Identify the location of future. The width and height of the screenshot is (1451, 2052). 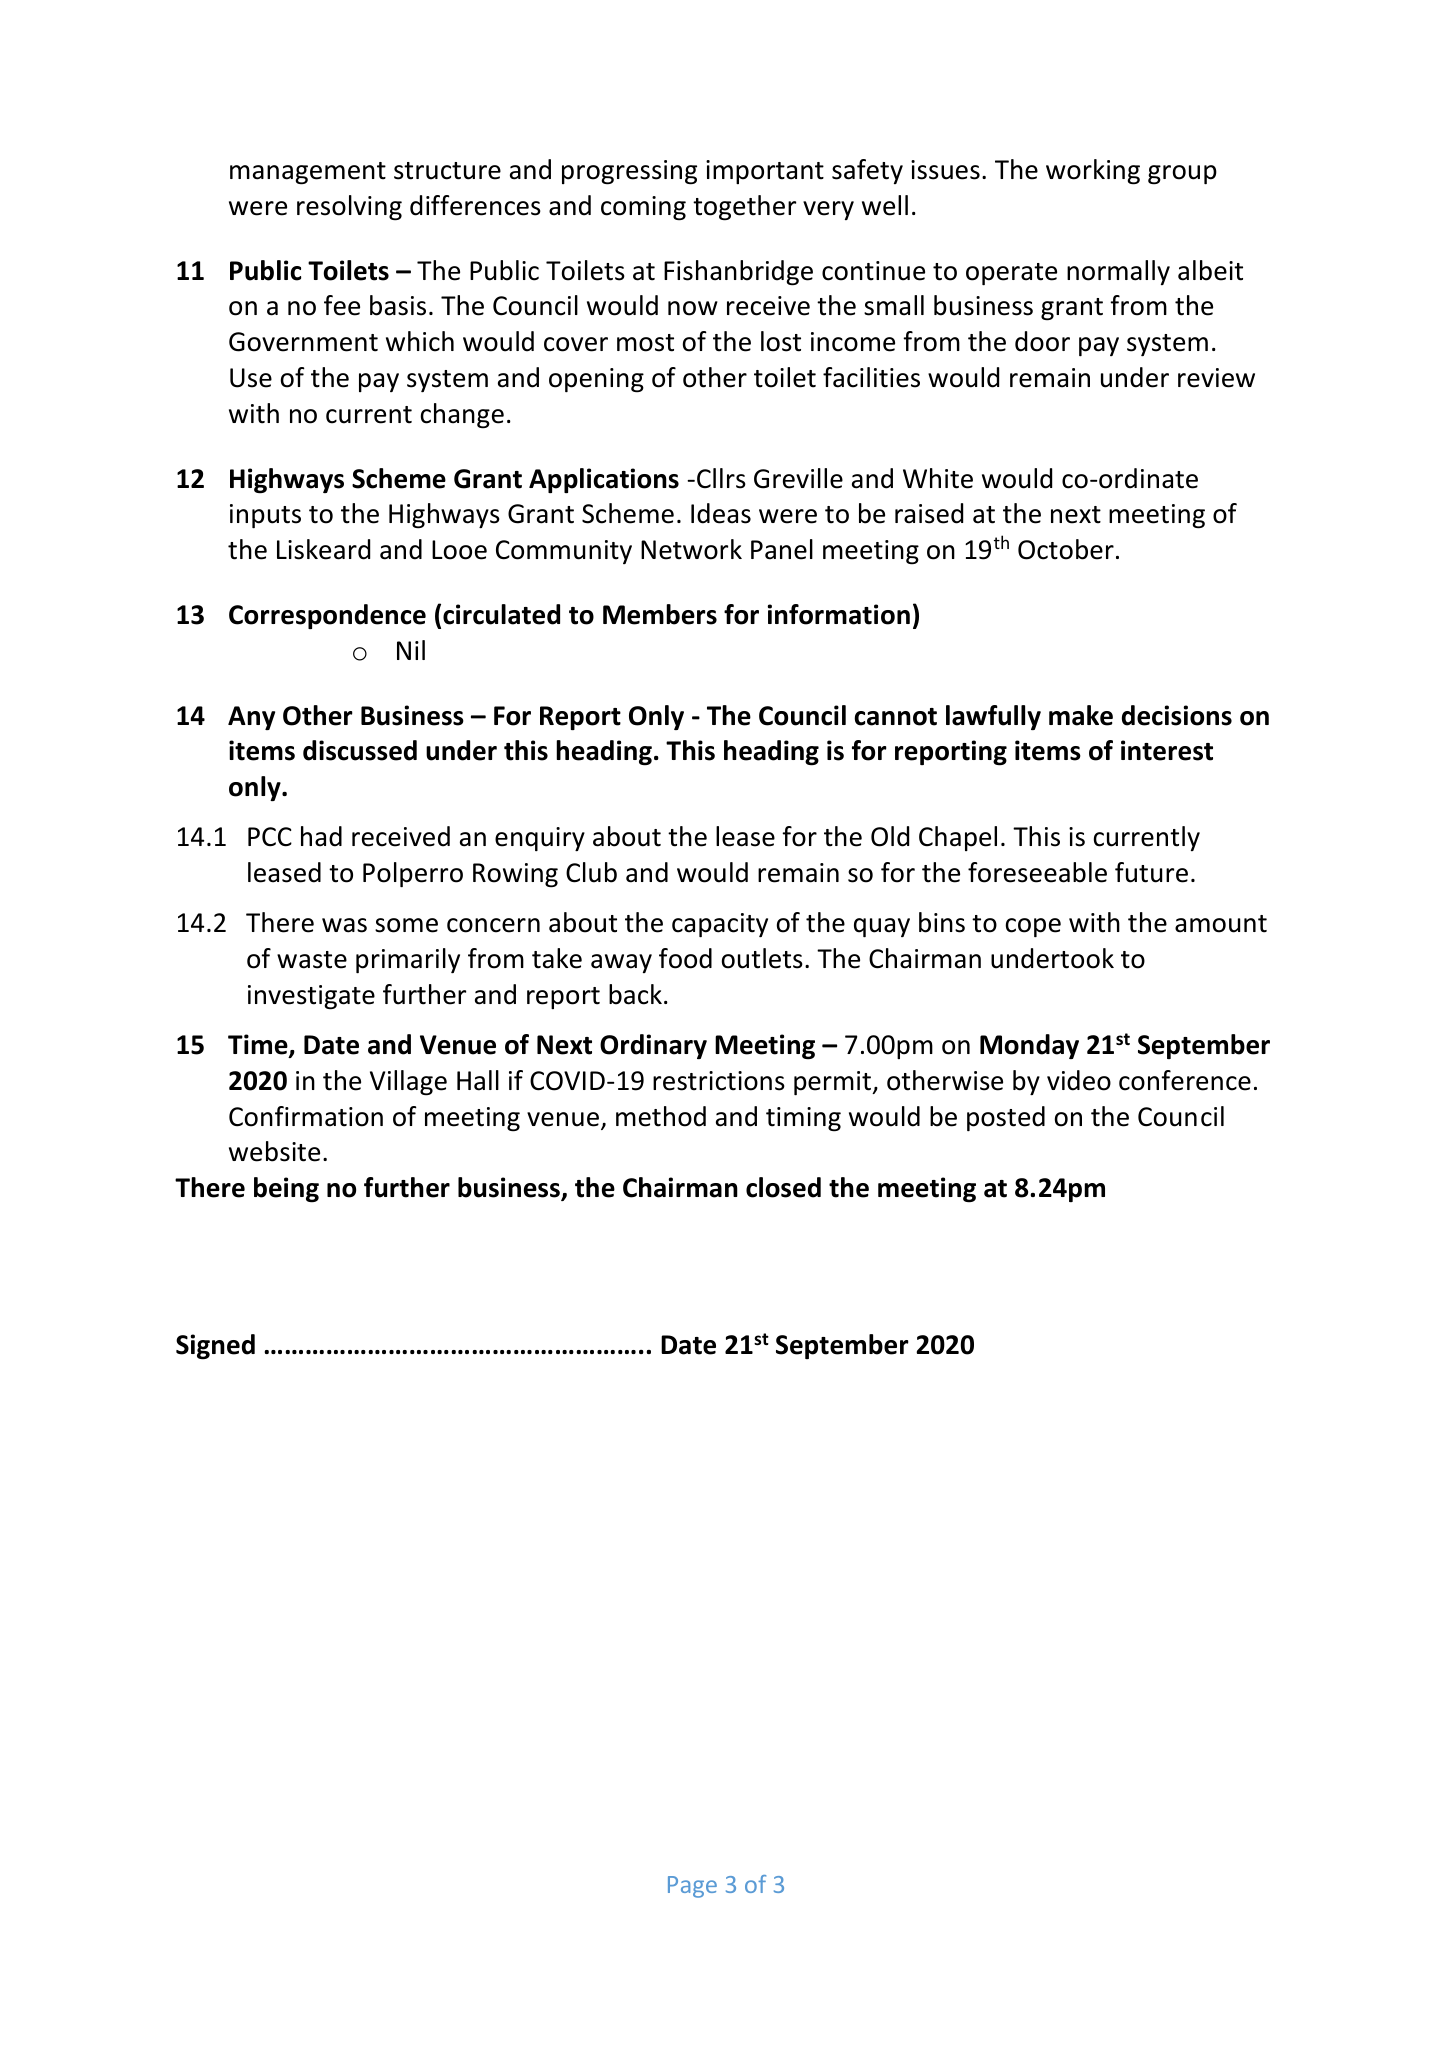
(1151, 872).
